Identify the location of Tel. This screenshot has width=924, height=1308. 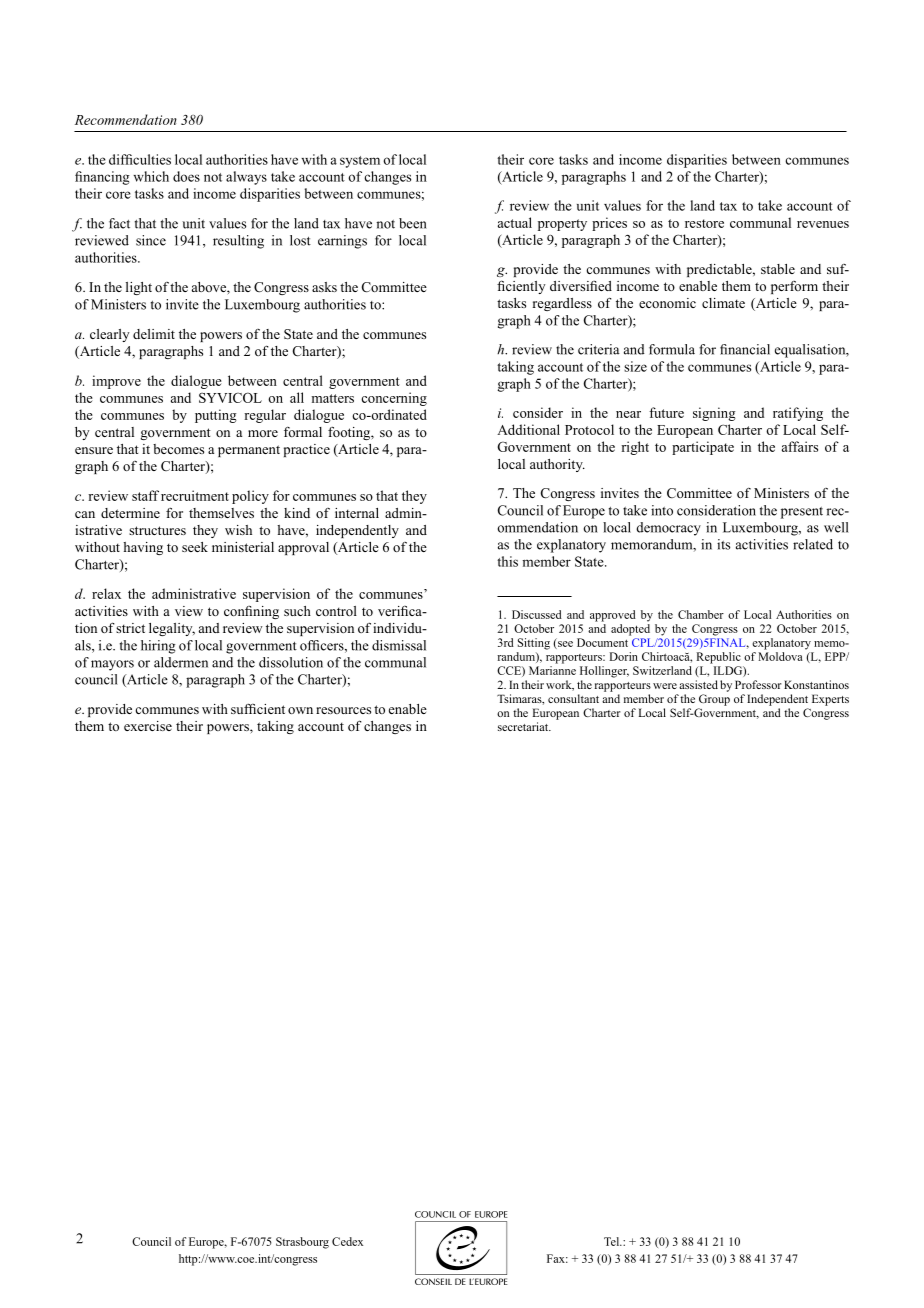
(613, 1241).
